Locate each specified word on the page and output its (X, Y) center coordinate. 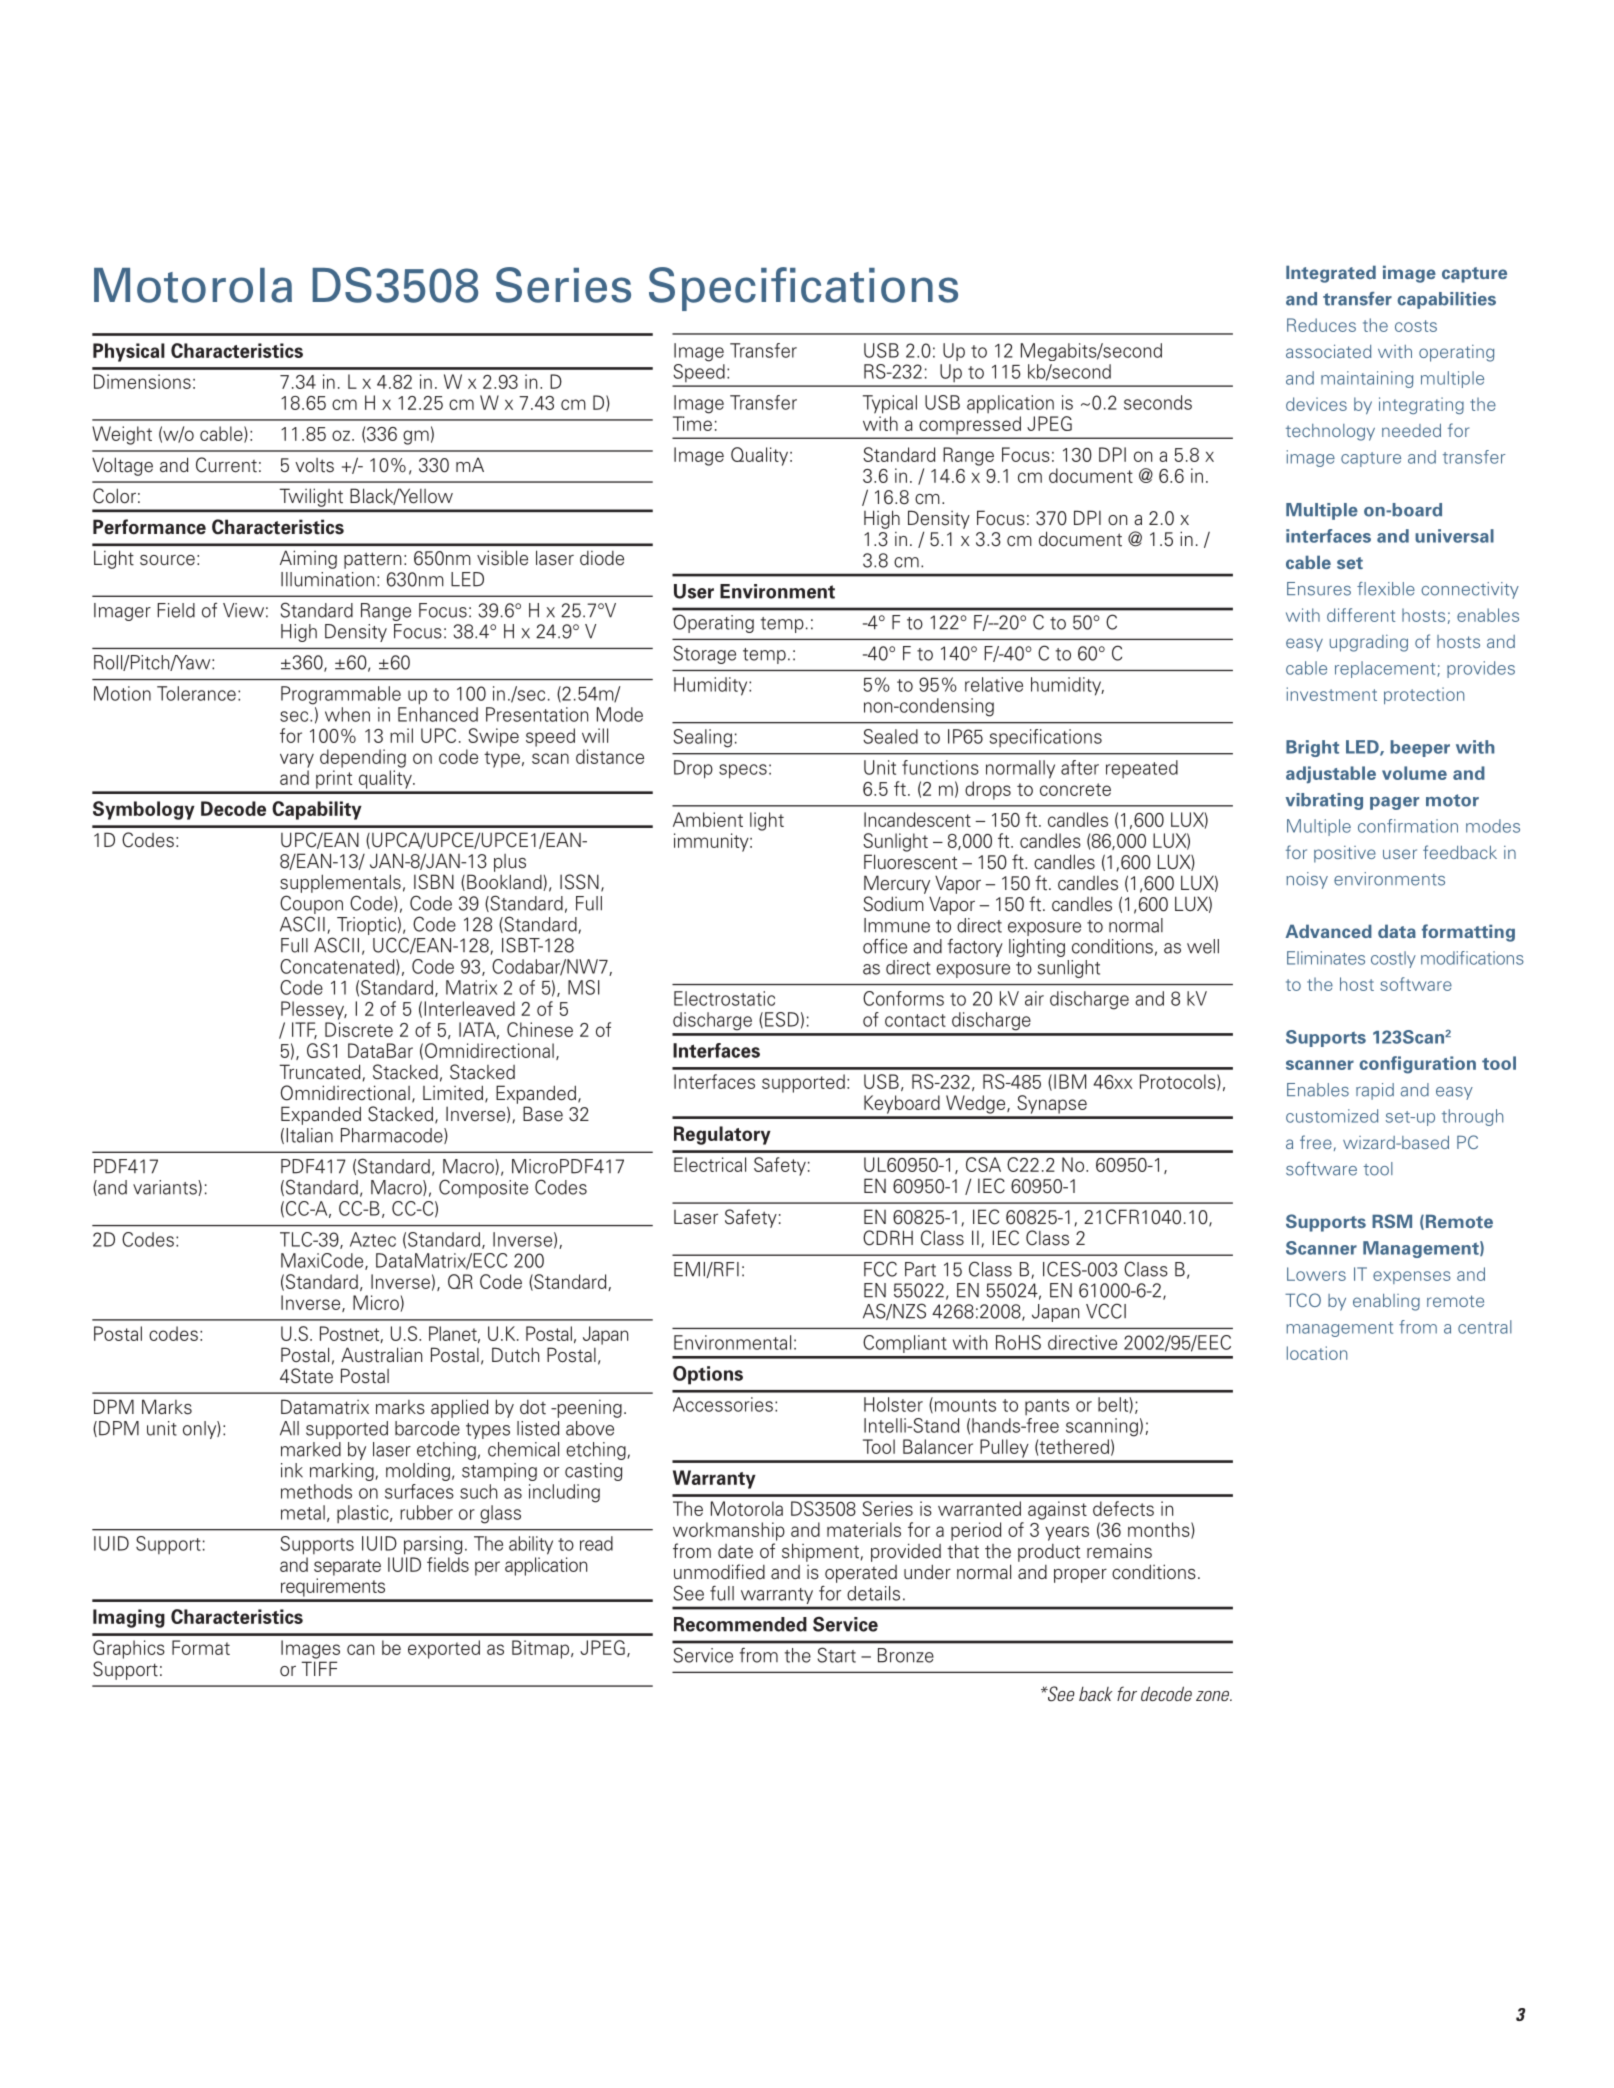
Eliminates (1326, 958)
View (243, 610)
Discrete (359, 1029)
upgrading (1369, 643)
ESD (782, 1019)
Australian (381, 1355)
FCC (880, 1269)
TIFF (319, 1668)
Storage (705, 654)
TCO (1303, 1300)
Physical (129, 352)
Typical (890, 404)
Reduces (1321, 325)
